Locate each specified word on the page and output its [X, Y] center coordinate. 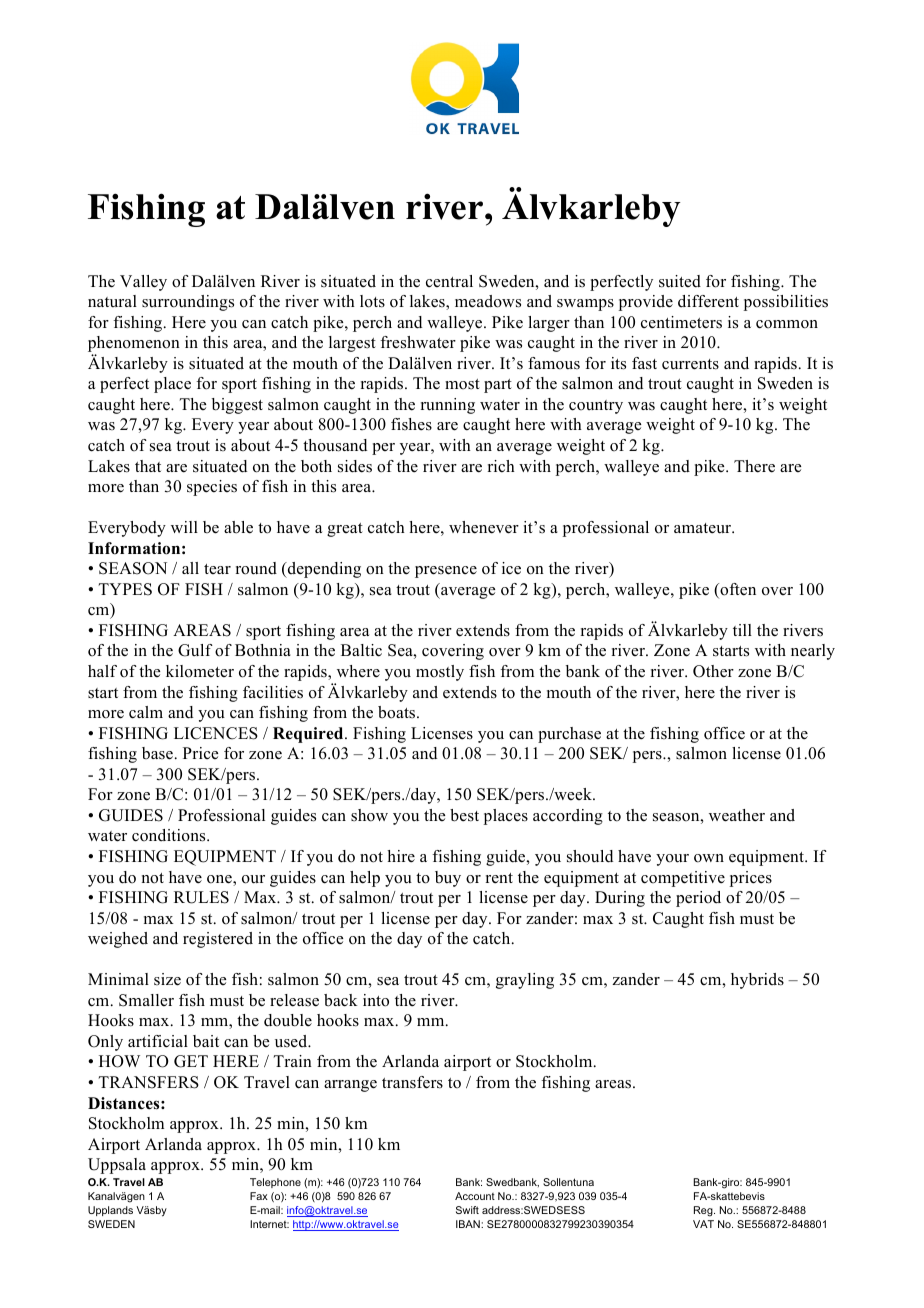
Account [475, 1196]
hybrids [757, 981]
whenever [484, 527]
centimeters [681, 322]
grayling [525, 981]
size [167, 979]
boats [398, 712]
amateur [704, 528]
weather [737, 815]
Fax [259, 1196]
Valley [143, 283]
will [184, 527]
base [157, 753]
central [449, 281]
